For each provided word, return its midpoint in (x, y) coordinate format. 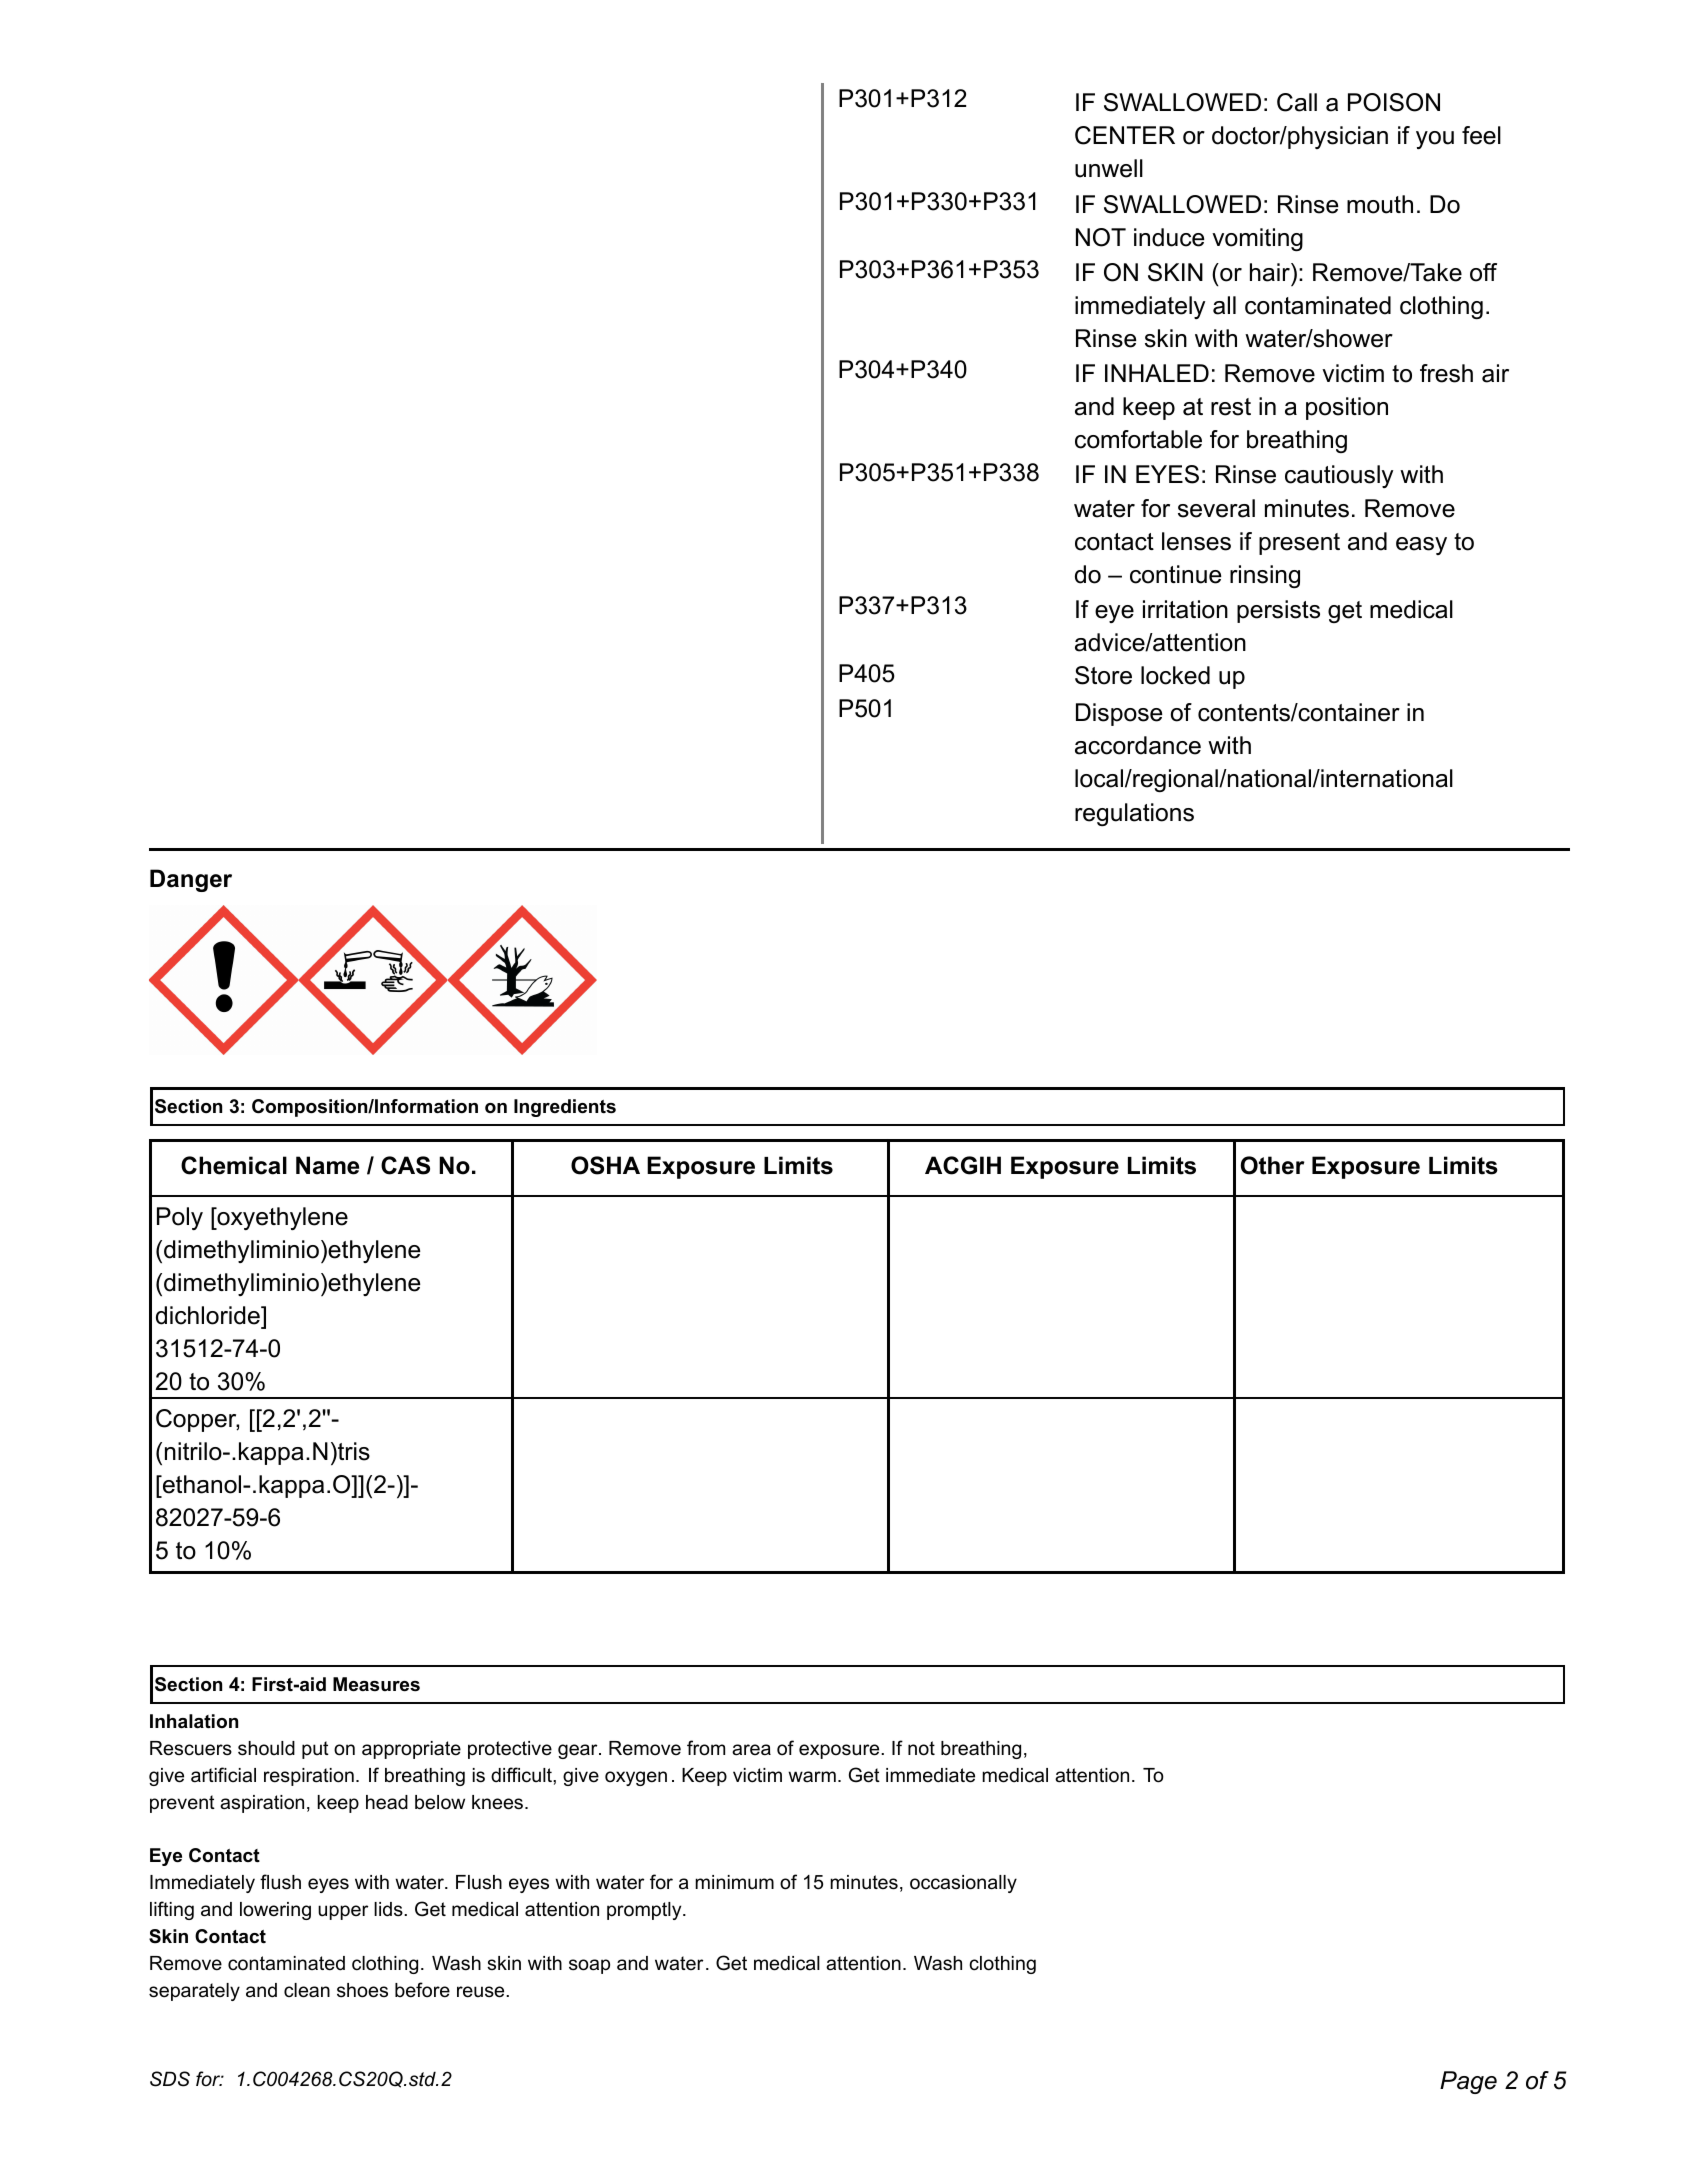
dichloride (209, 1315)
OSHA (605, 1165)
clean (307, 1990)
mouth (1380, 204)
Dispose (1119, 714)
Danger (191, 880)
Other (1273, 1165)
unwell (1109, 168)
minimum (734, 1882)
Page (1468, 2082)
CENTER (1125, 135)
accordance (1138, 745)
